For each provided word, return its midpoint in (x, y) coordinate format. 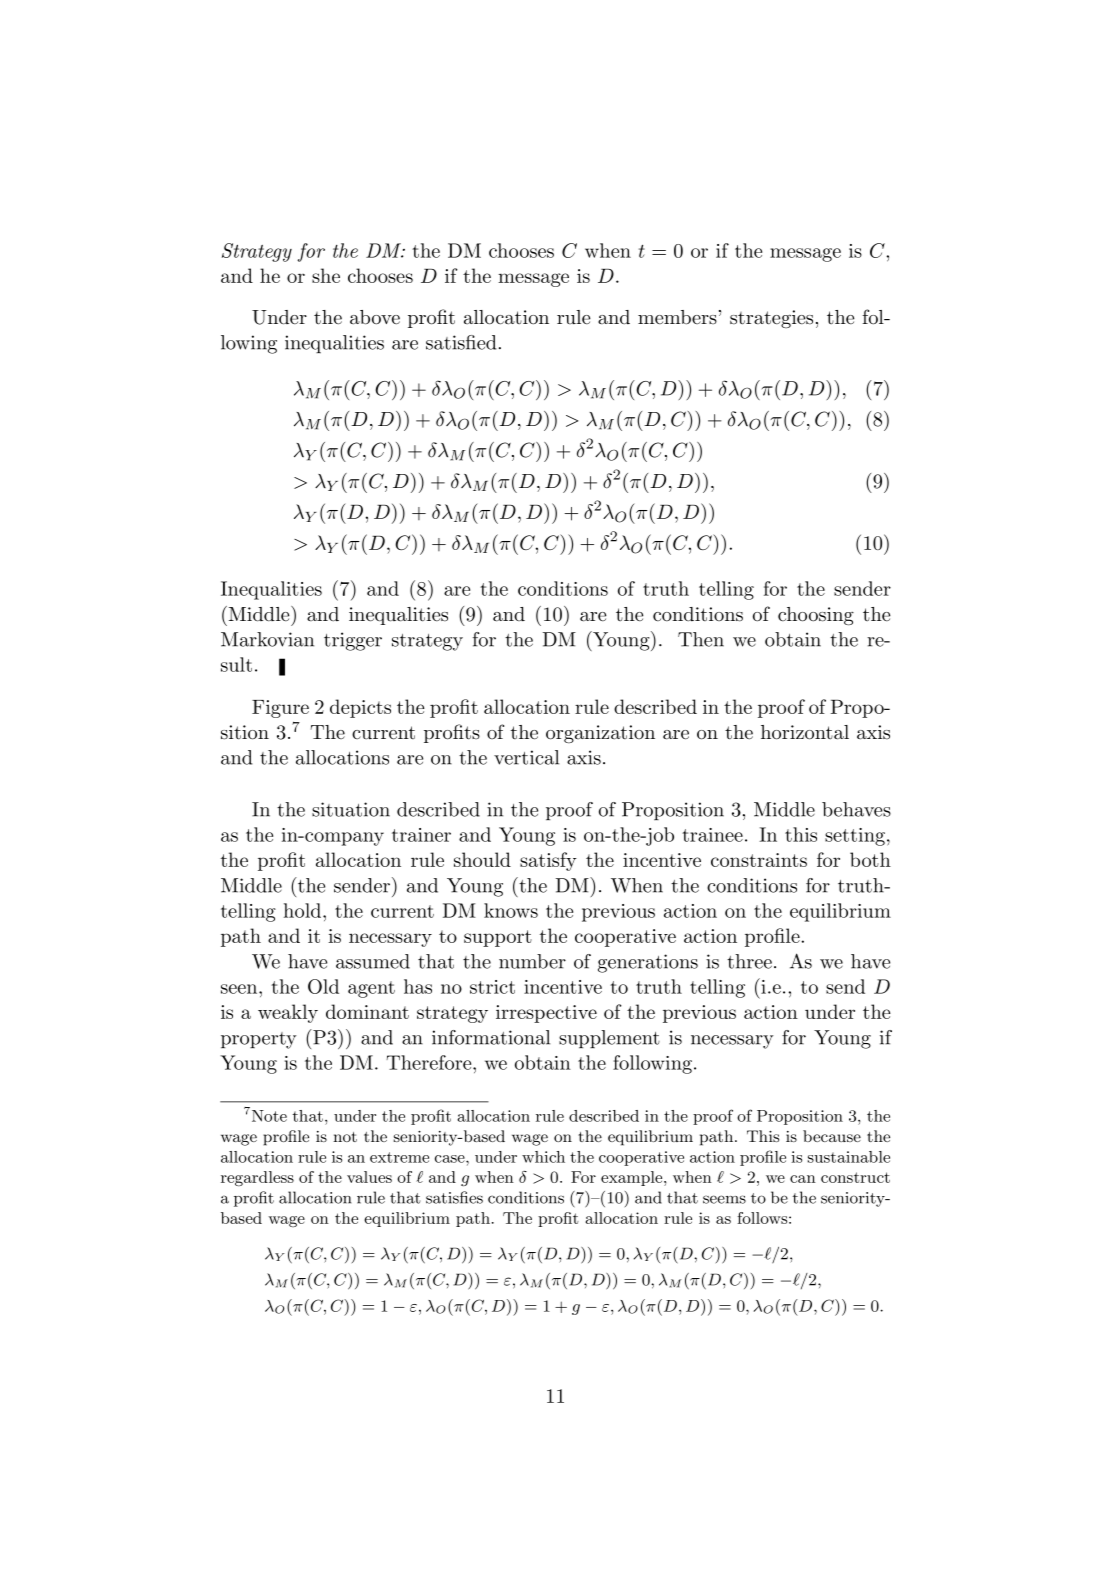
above (375, 317)
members (677, 317)
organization (600, 734)
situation (351, 809)
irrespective (546, 1014)
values (369, 1177)
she (326, 275)
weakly (288, 1013)
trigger (353, 641)
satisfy (548, 861)
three (749, 961)
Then (701, 639)
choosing (816, 616)
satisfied (461, 342)
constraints (759, 860)
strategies (771, 319)
